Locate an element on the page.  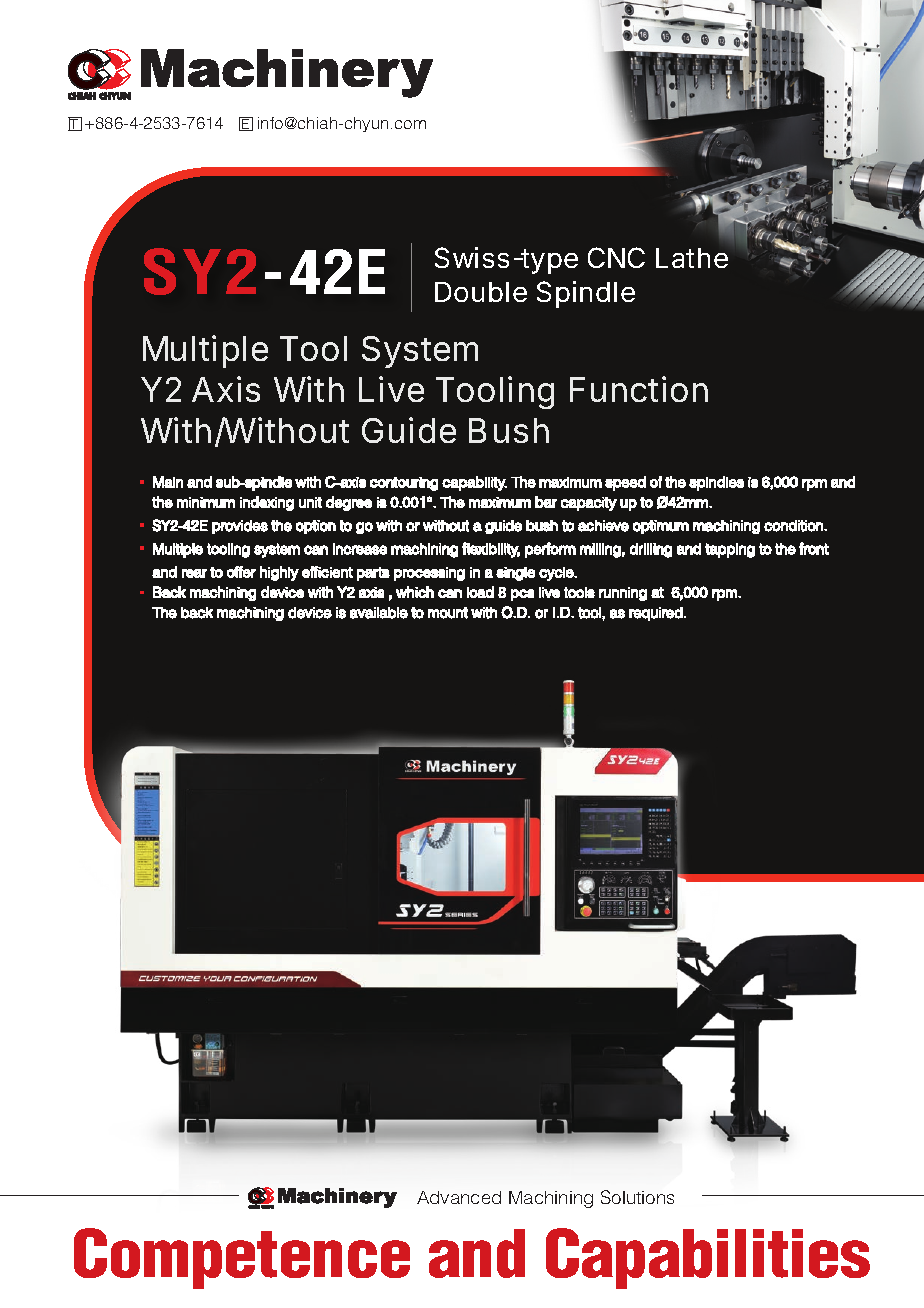
Lathe is located at coordinates (692, 258).
